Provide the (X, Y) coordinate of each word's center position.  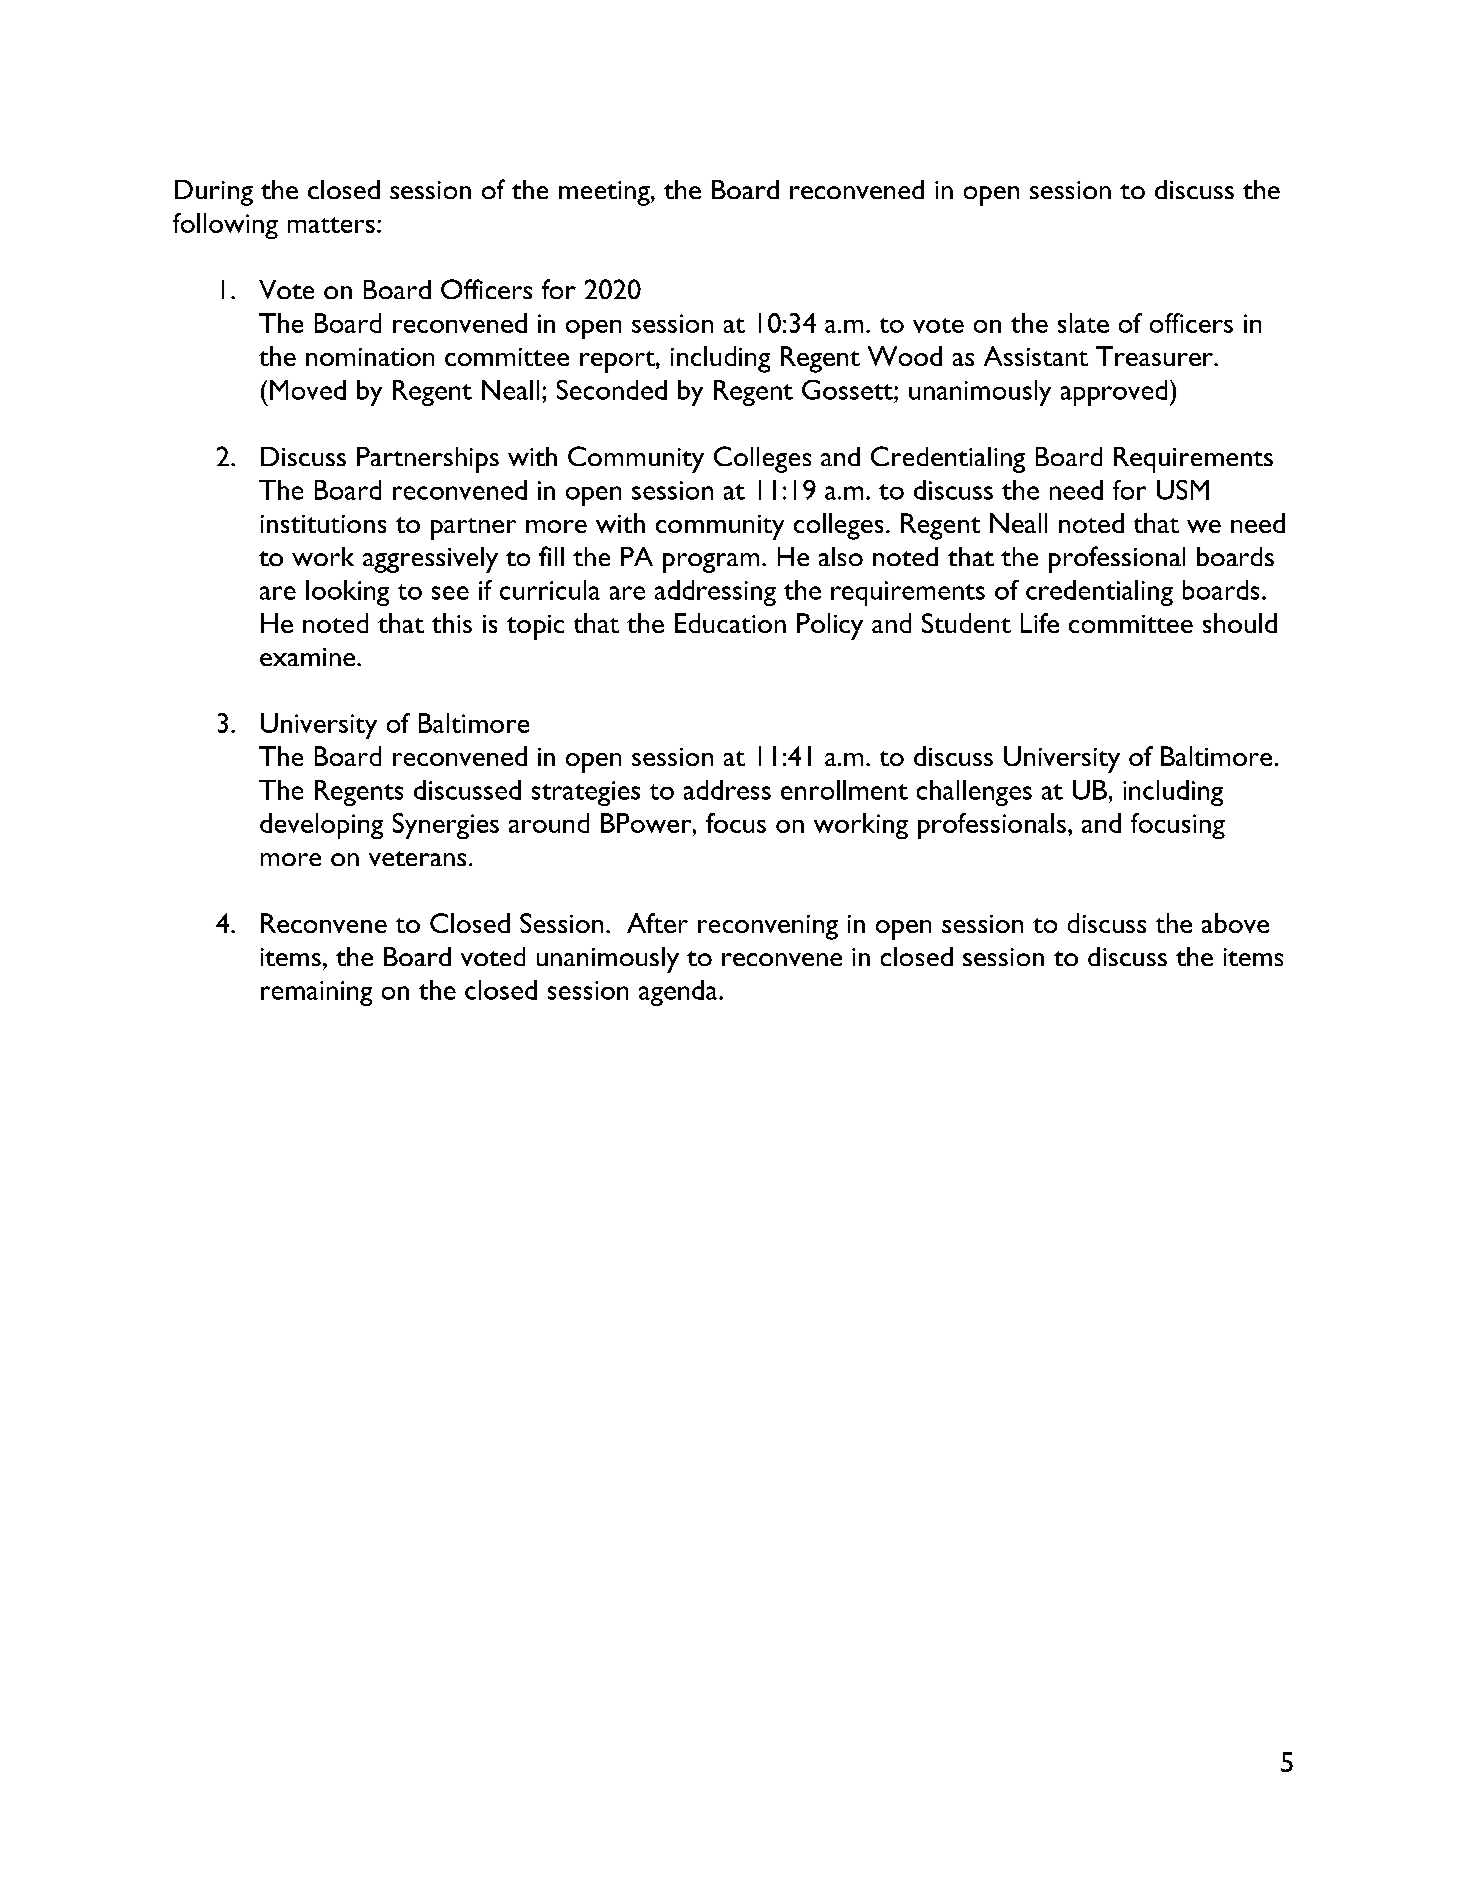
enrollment (844, 790)
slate (1083, 323)
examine (309, 657)
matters (331, 225)
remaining (316, 993)
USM (1183, 490)
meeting (605, 193)
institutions (323, 524)
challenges (974, 793)
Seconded (612, 390)
